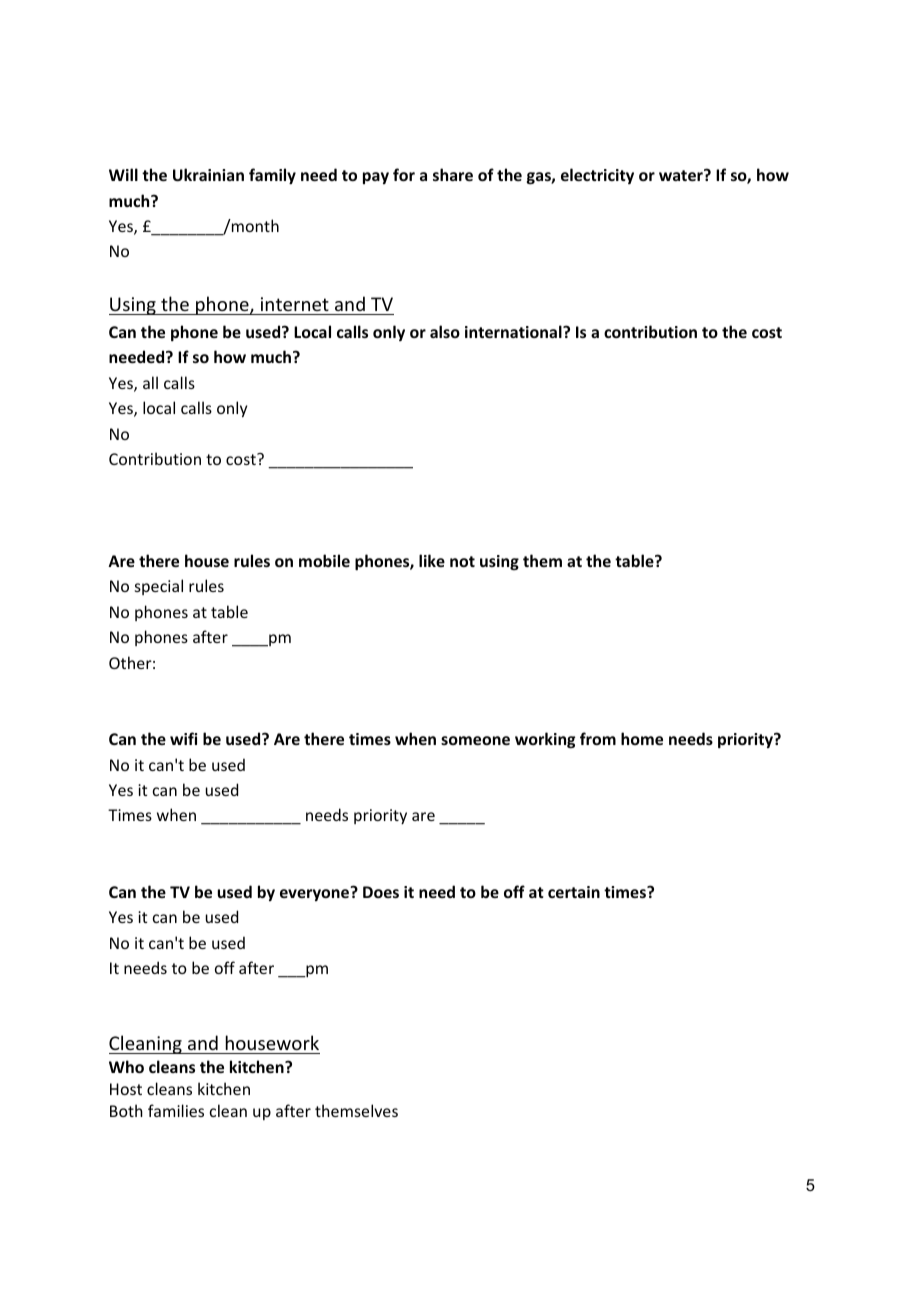 This screenshot has width=924, height=1308. I want to click on like, so click(432, 560).
